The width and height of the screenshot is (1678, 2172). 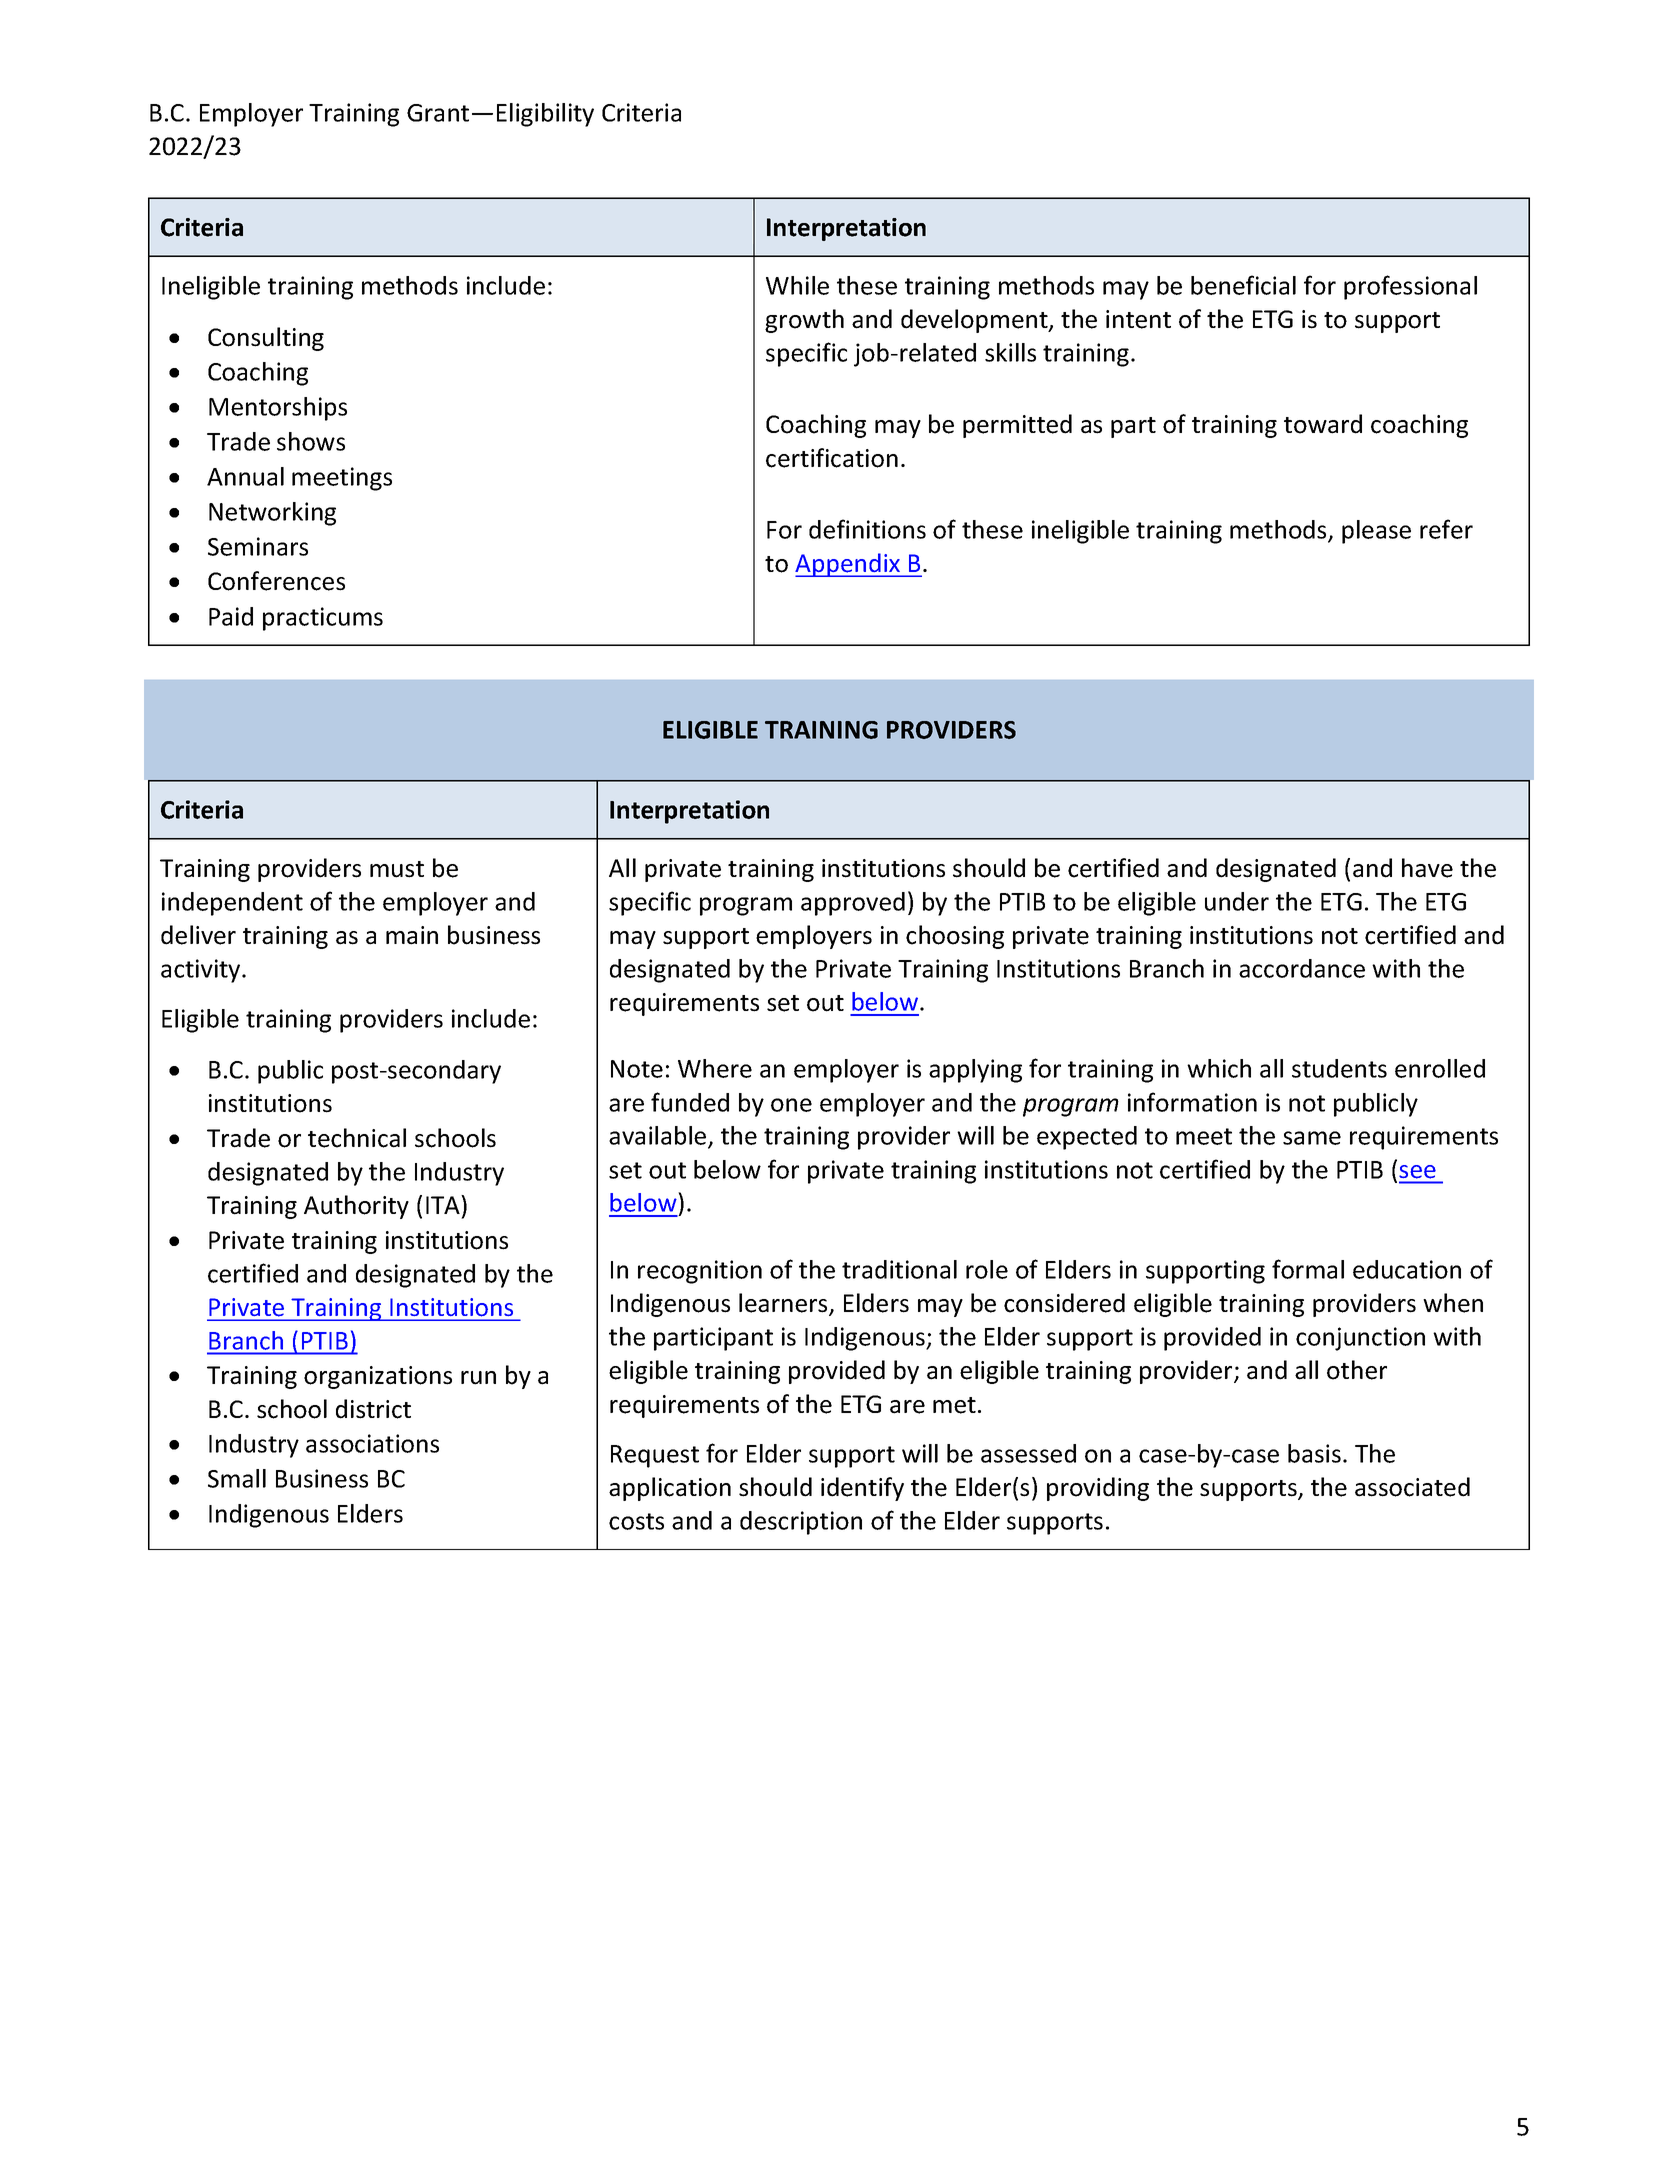 I want to click on approved, so click(x=853, y=904).
